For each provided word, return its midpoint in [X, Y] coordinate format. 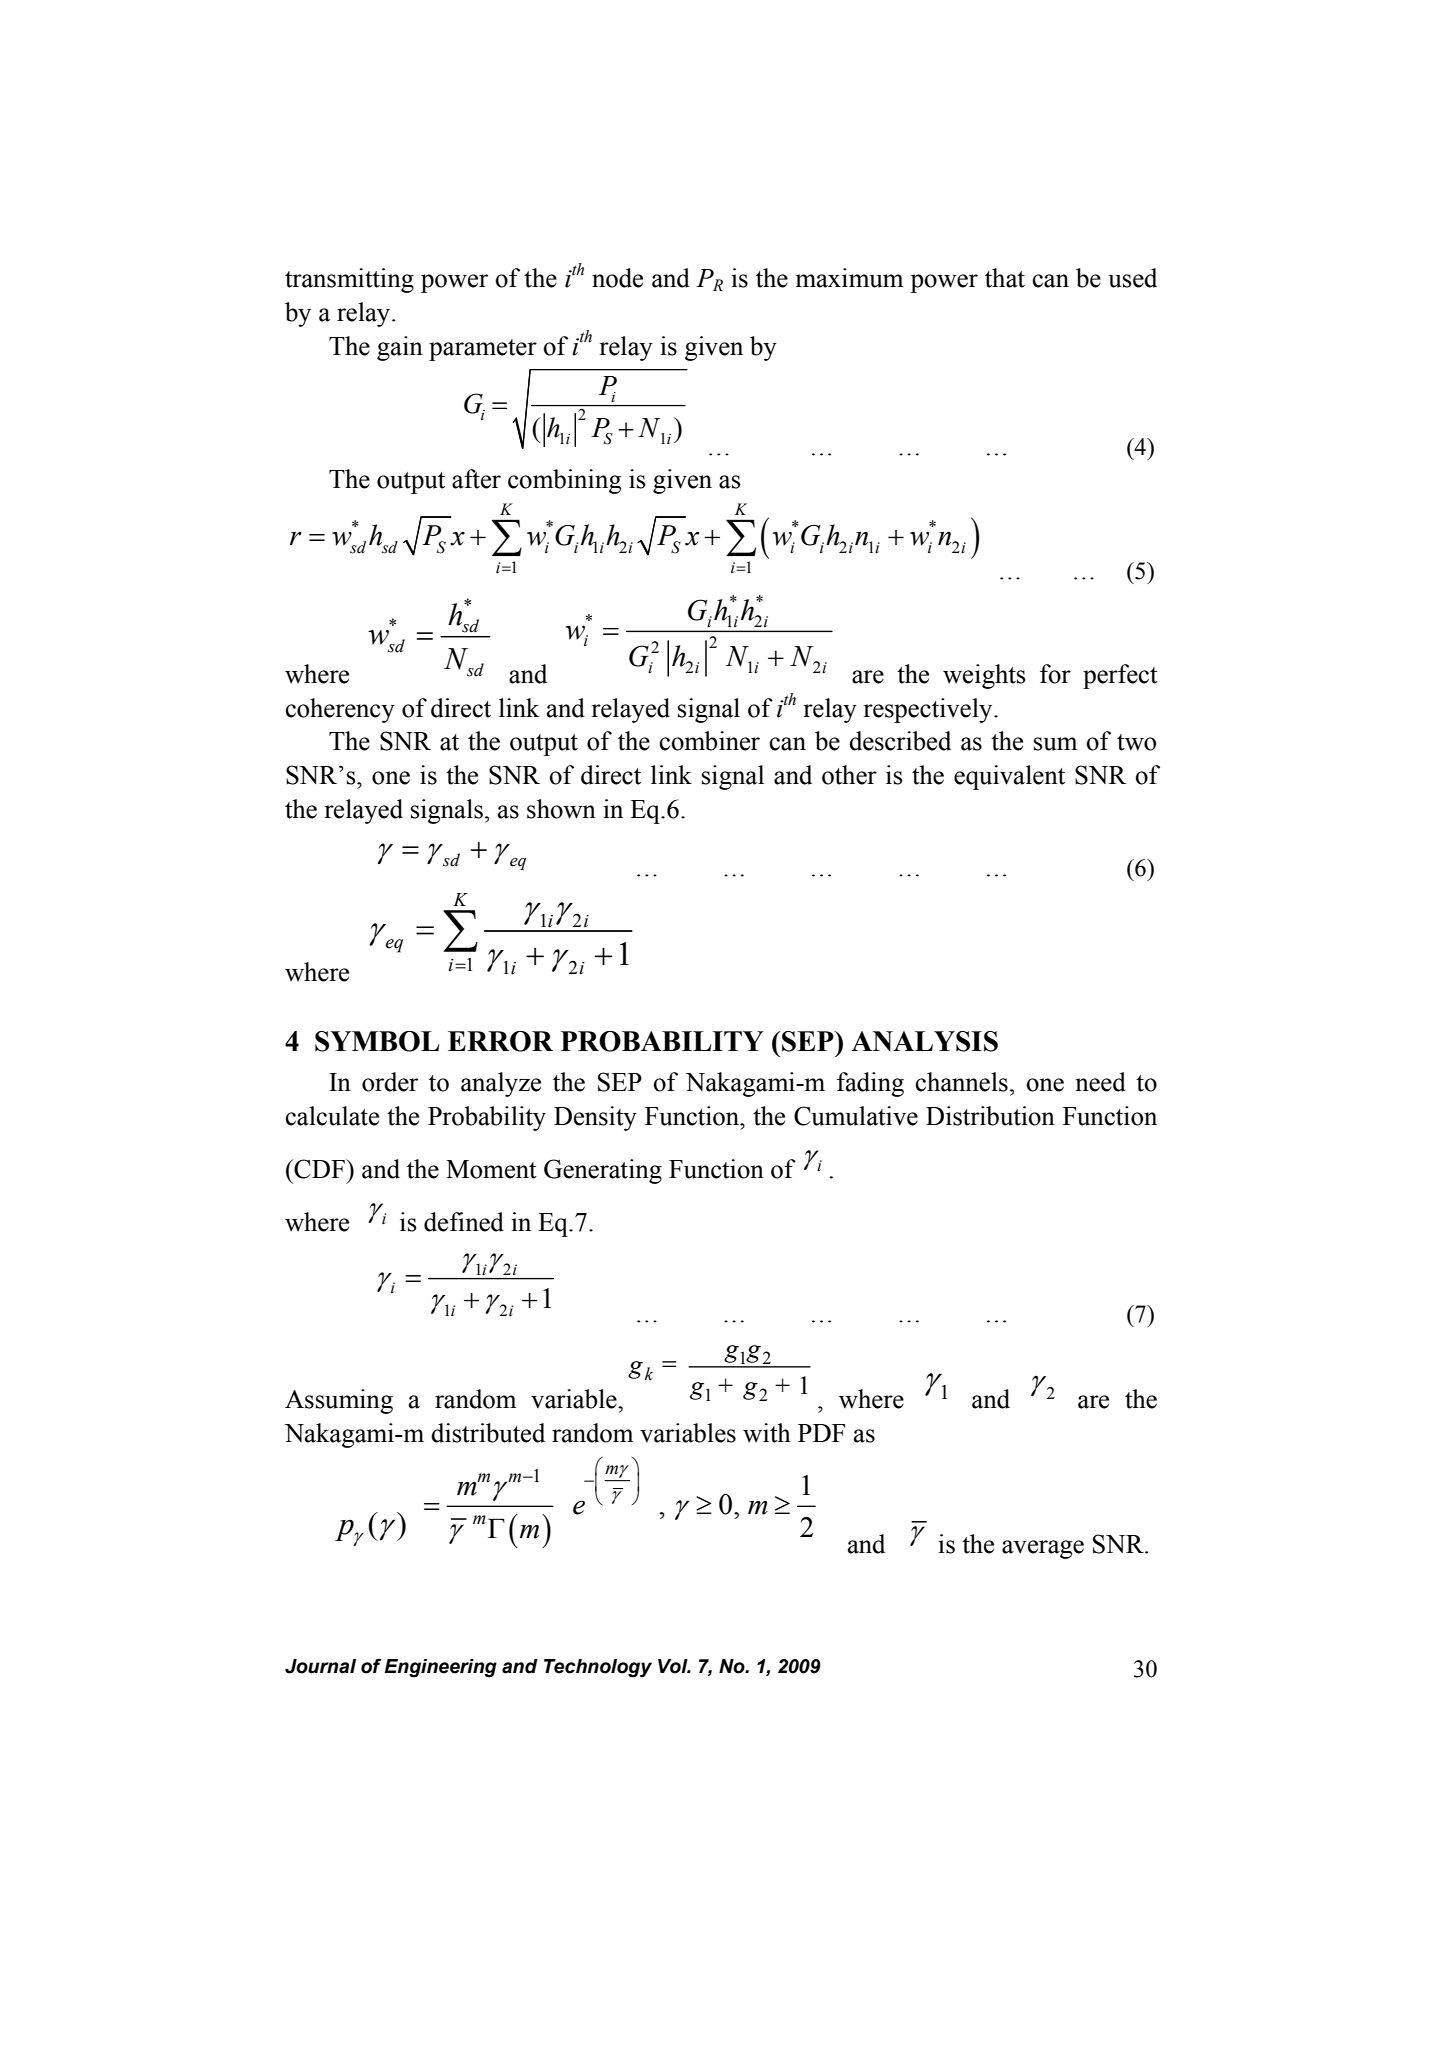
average [1043, 1549]
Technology [598, 1668]
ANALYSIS [924, 1041]
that [1005, 278]
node [617, 278]
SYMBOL [377, 1041]
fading [870, 1084]
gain [400, 348]
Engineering [440, 1668]
